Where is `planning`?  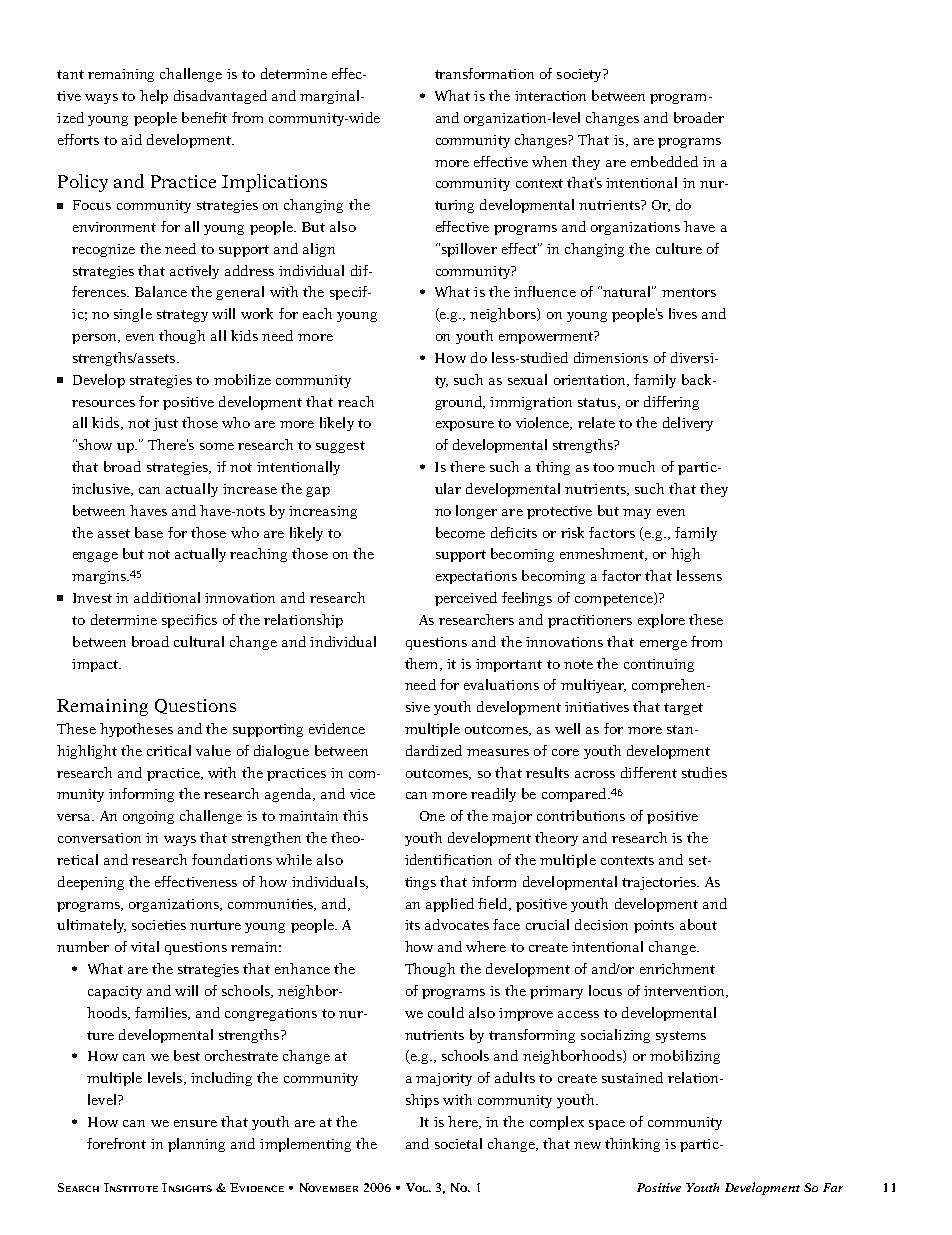
planning is located at coordinates (196, 1145).
